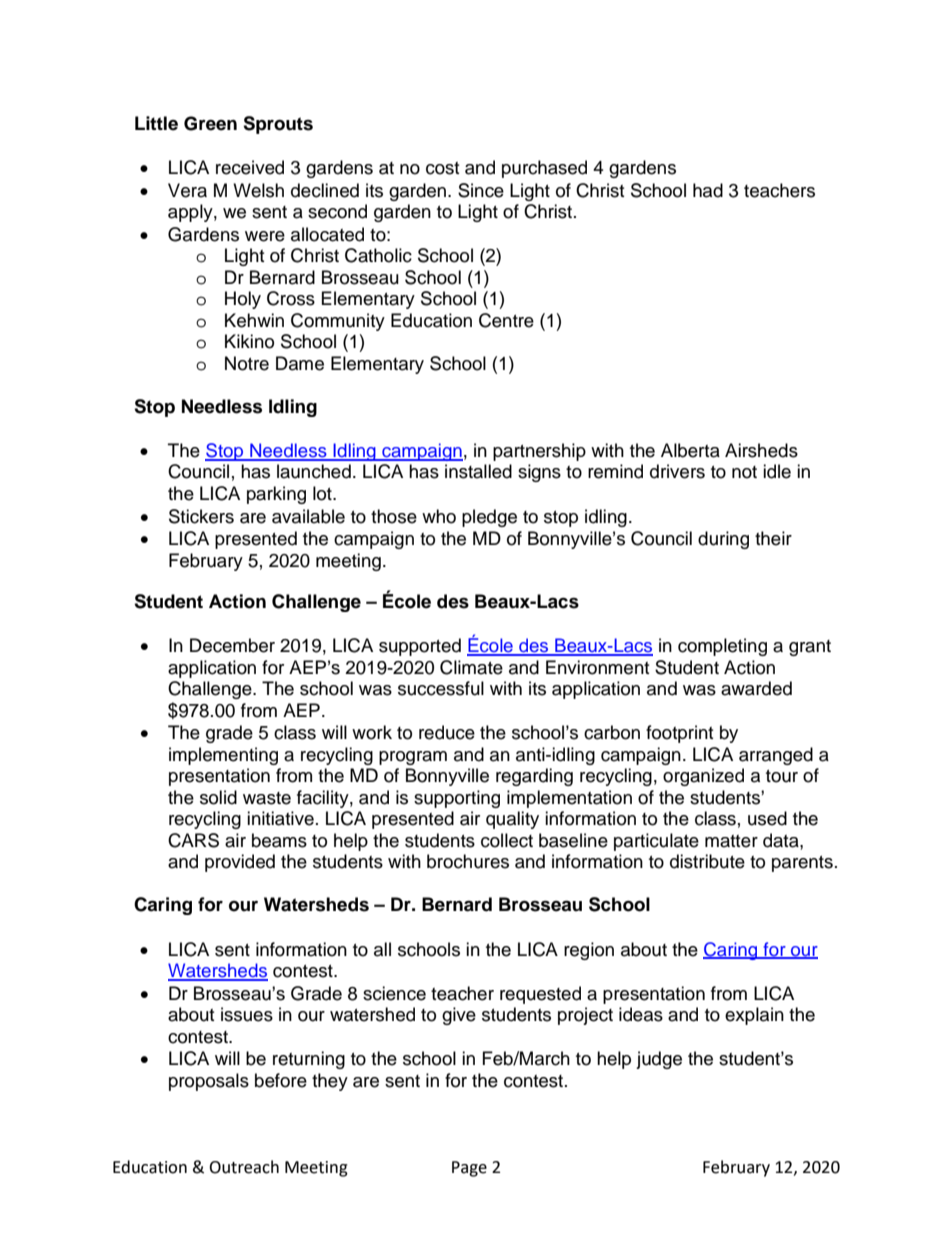 Image resolution: width=952 pixels, height=1233 pixels. What do you see at coordinates (442, 168) in the page?
I see `cost` at bounding box center [442, 168].
